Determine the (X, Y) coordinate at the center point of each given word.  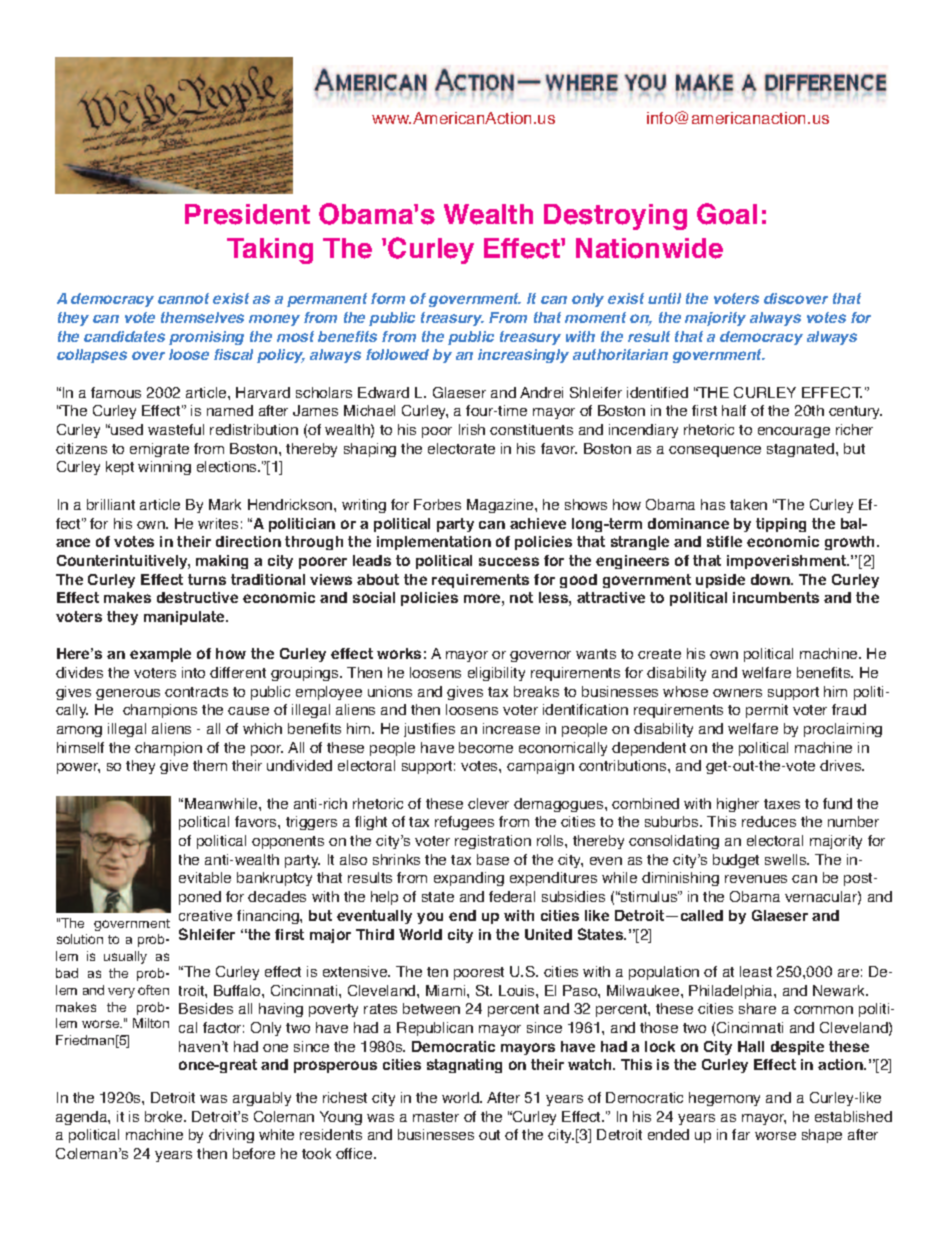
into (193, 672)
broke (165, 1116)
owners (737, 693)
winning (164, 468)
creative (205, 915)
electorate (461, 448)
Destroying (615, 217)
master (436, 1117)
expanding (469, 879)
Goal (727, 214)
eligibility (496, 674)
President (247, 214)
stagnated (802, 450)
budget (736, 861)
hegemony (724, 1099)
